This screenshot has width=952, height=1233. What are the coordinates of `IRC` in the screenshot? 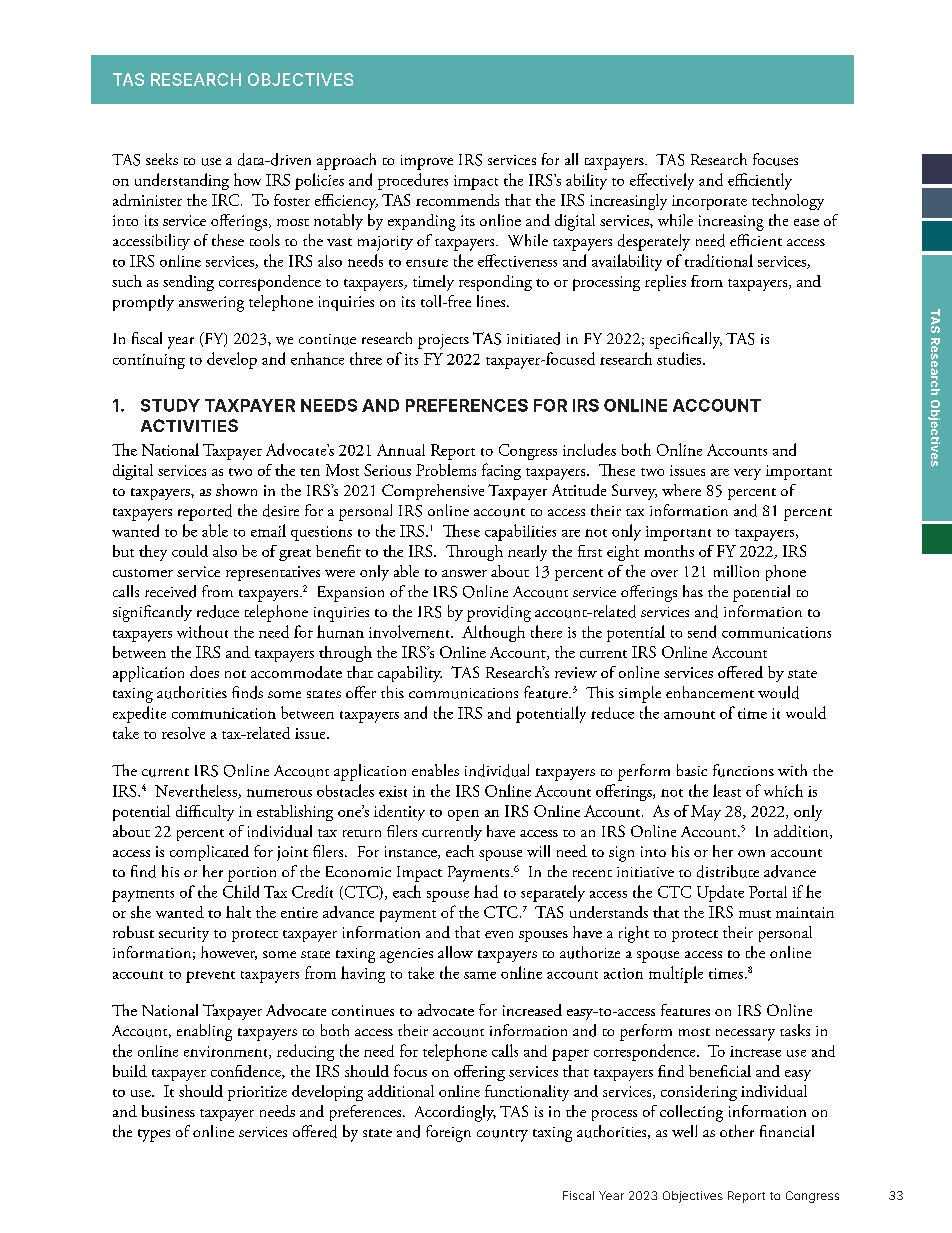 It's located at (227, 200).
